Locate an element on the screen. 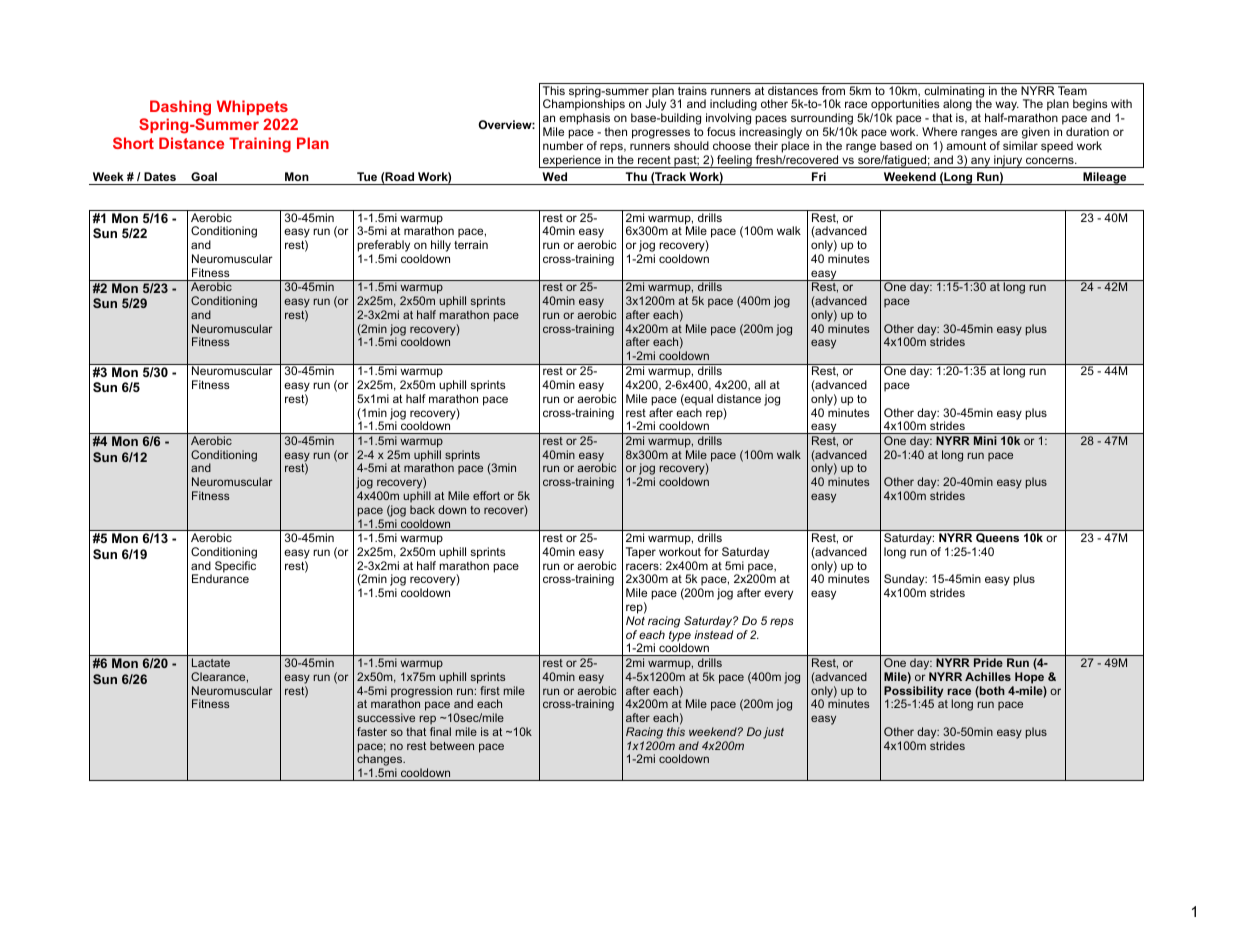 The width and height of the screenshot is (1233, 952). faster is located at coordinates (372, 731).
